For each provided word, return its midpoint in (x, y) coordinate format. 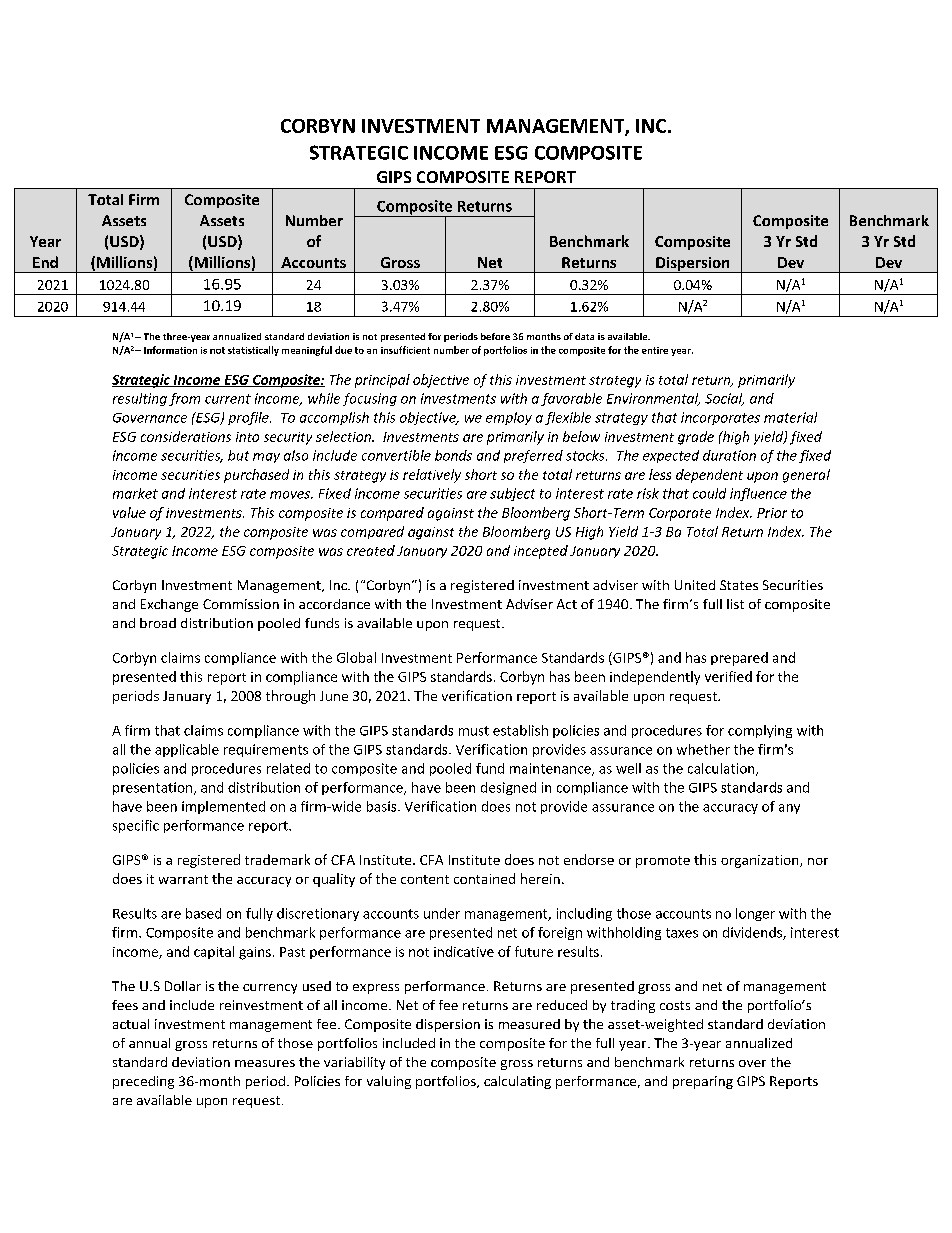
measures (265, 1063)
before (495, 336)
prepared (739, 659)
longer (755, 914)
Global (356, 657)
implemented (223, 807)
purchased (256, 476)
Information (170, 350)
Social (724, 399)
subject (512, 494)
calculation (722, 769)
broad (158, 623)
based (203, 913)
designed (508, 788)
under (442, 913)
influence (758, 494)
